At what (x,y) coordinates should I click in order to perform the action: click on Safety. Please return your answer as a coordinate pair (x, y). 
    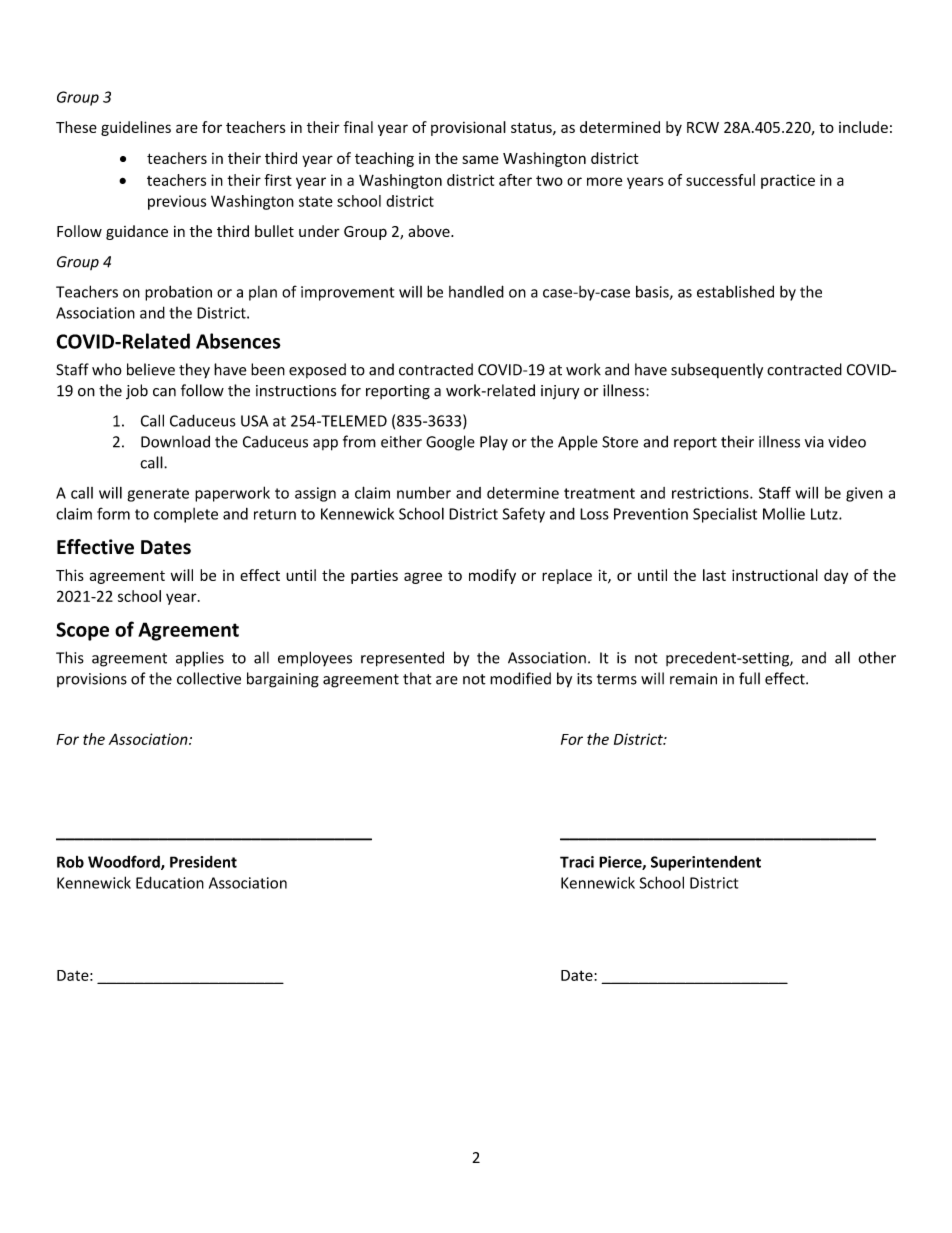
    Looking at the image, I should click on (524, 515).
